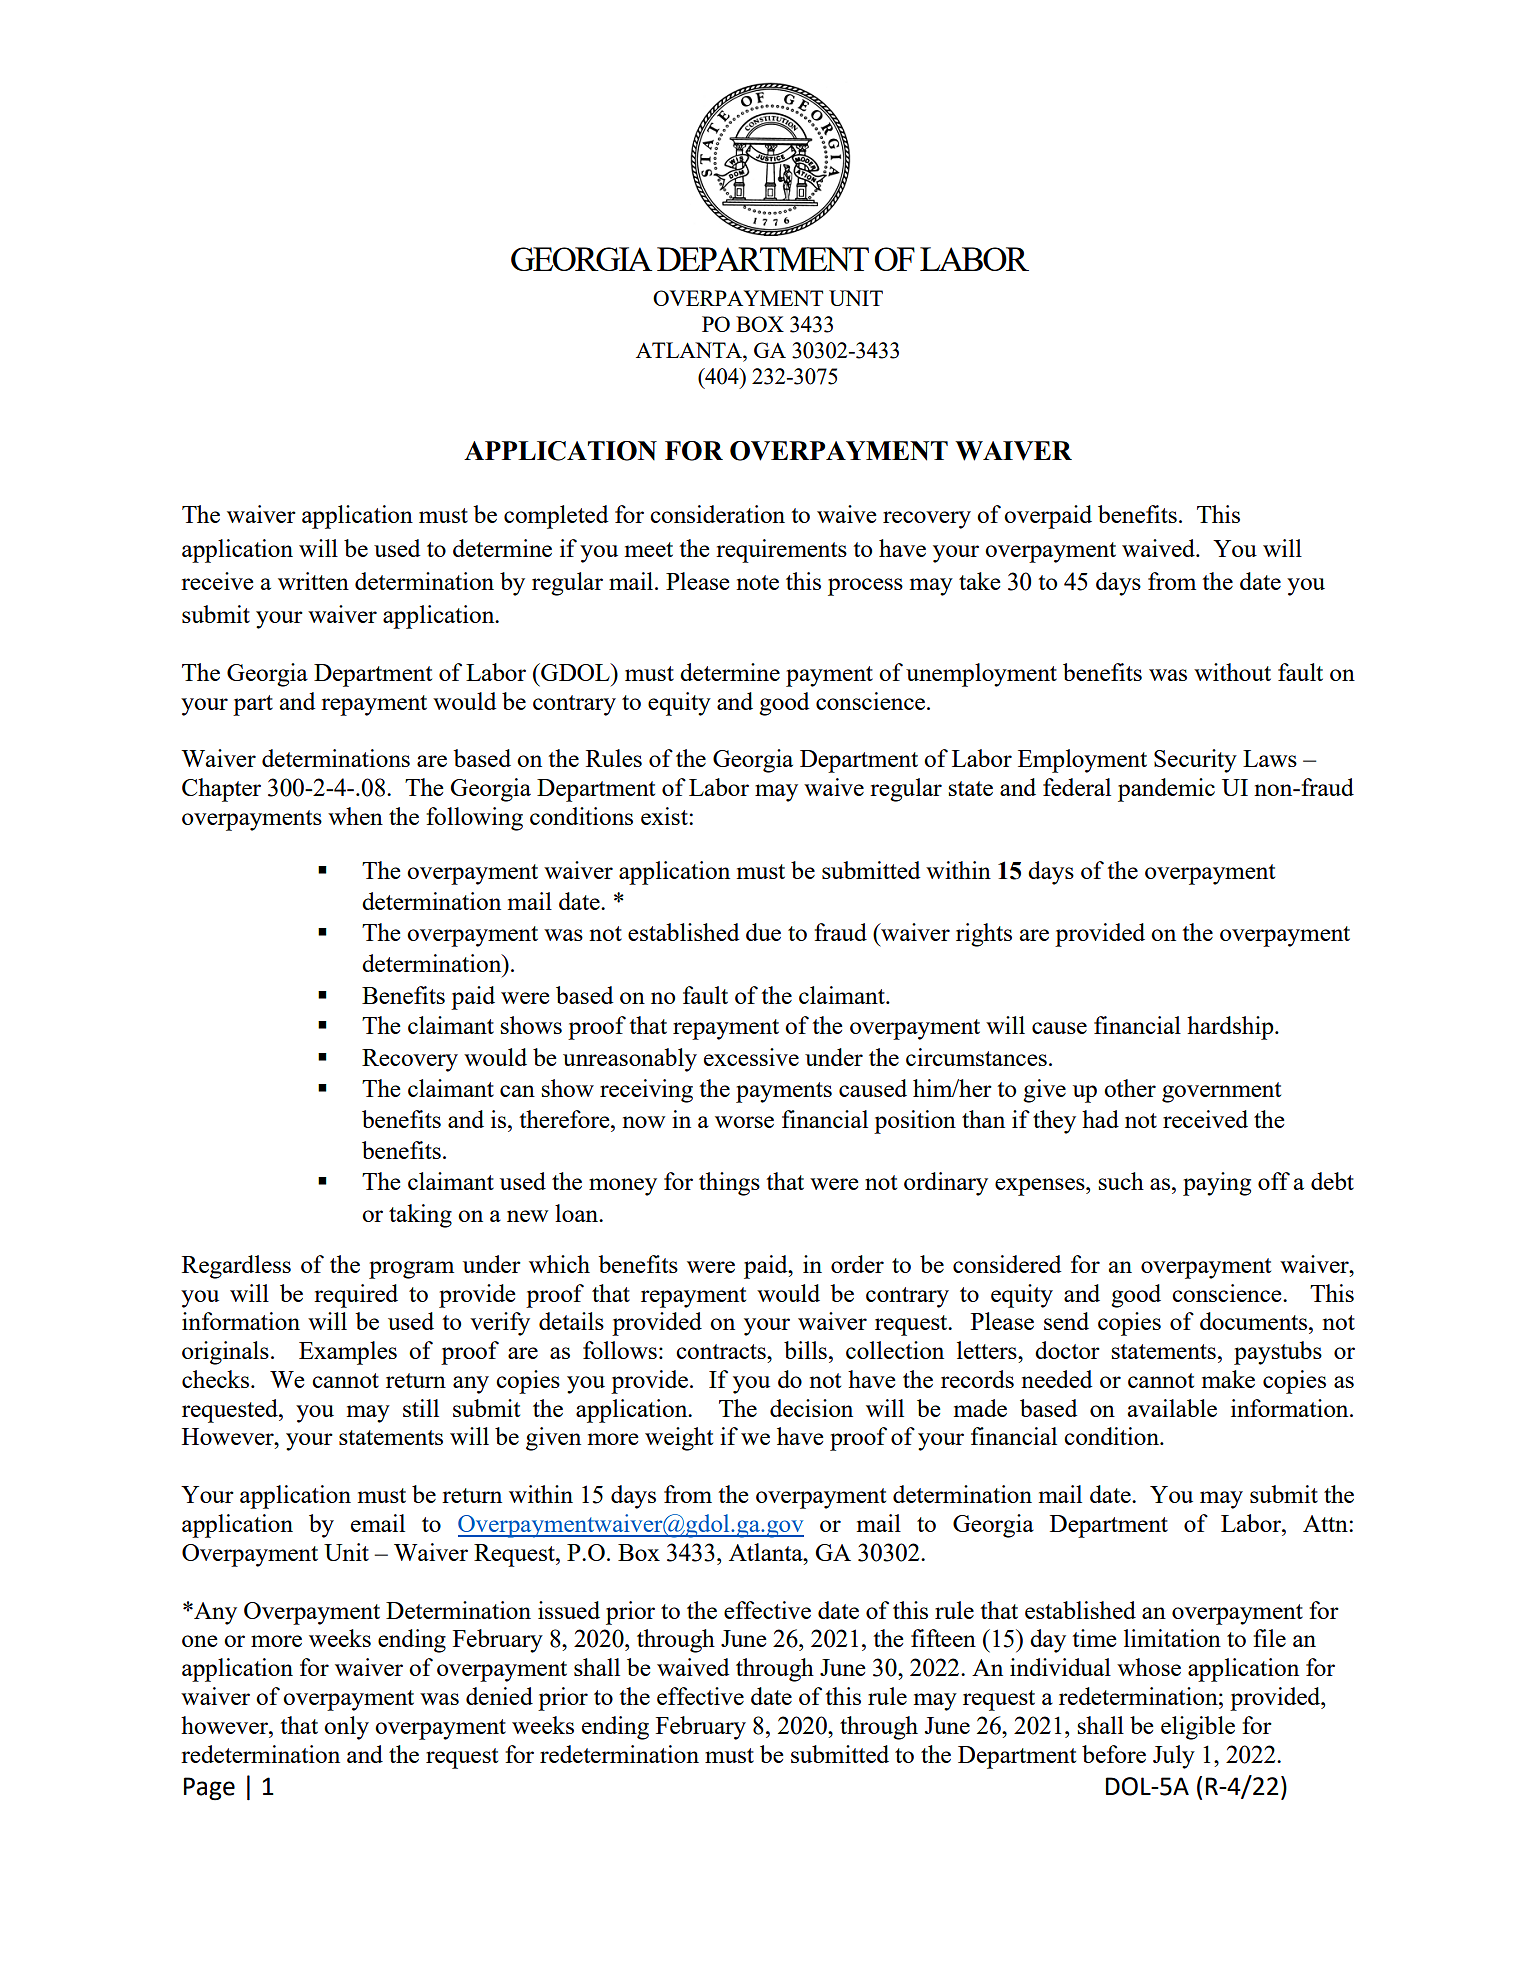 The height and width of the page is (1986, 1534). Describe the element at coordinates (1217, 1184) in the page. I see `paying` at that location.
